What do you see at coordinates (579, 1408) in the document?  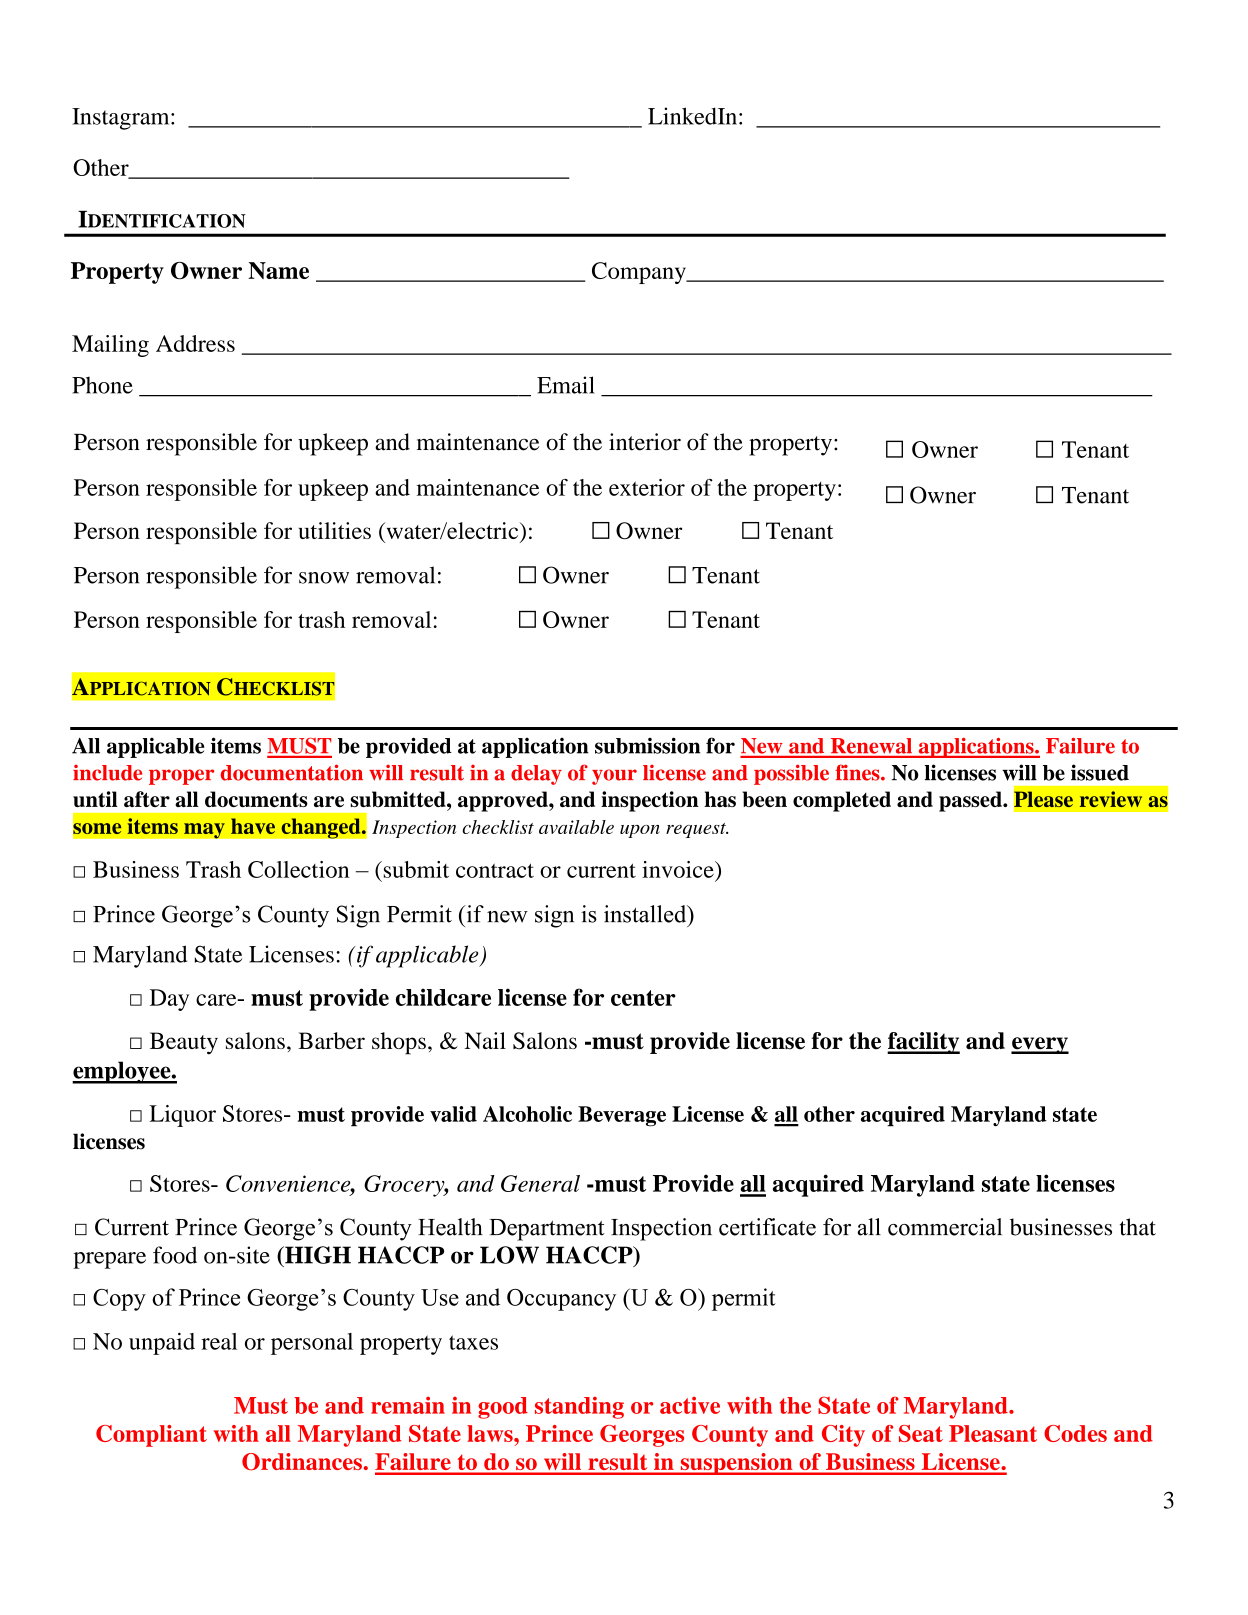 I see `standing` at bounding box center [579, 1408].
